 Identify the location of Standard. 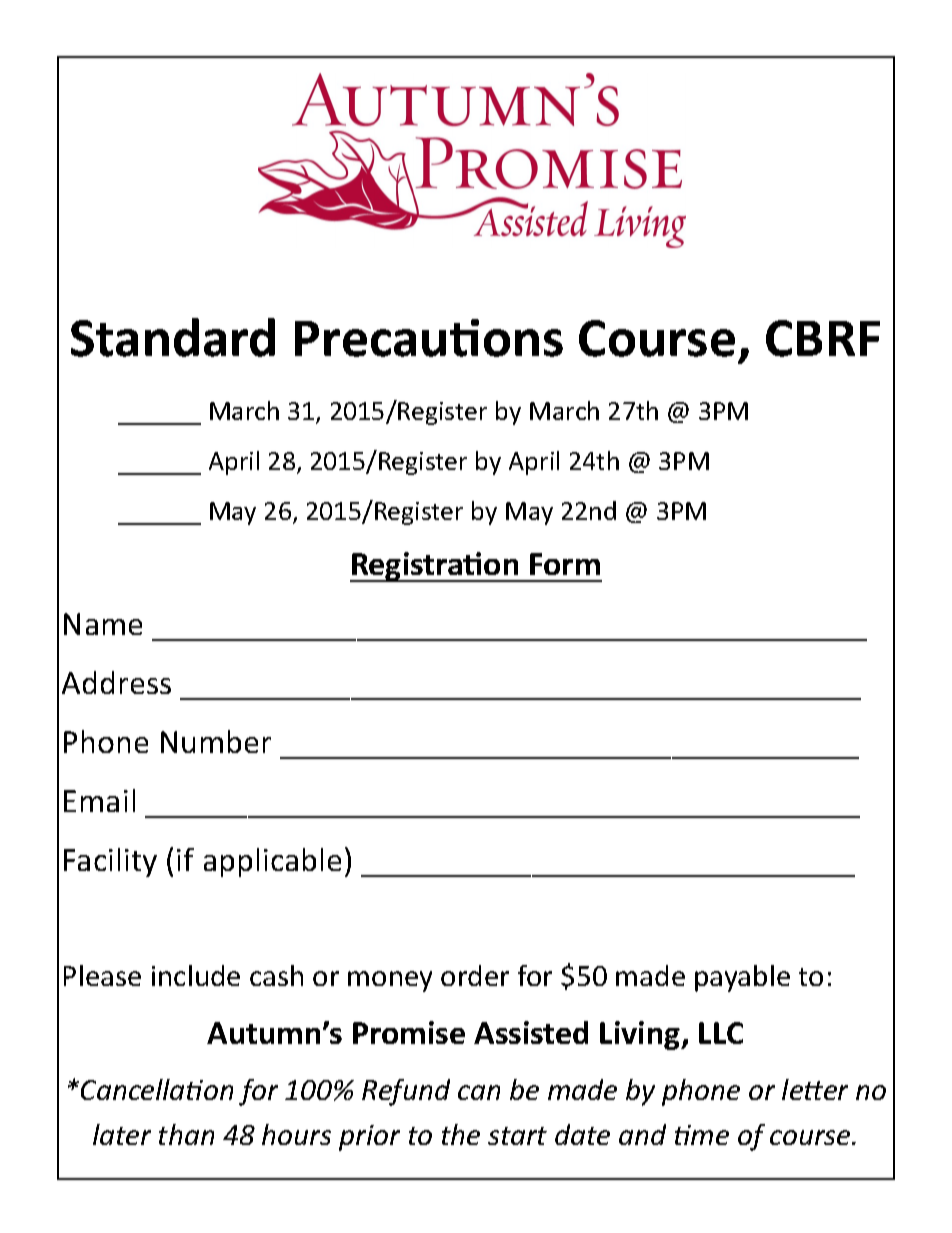
(173, 337).
